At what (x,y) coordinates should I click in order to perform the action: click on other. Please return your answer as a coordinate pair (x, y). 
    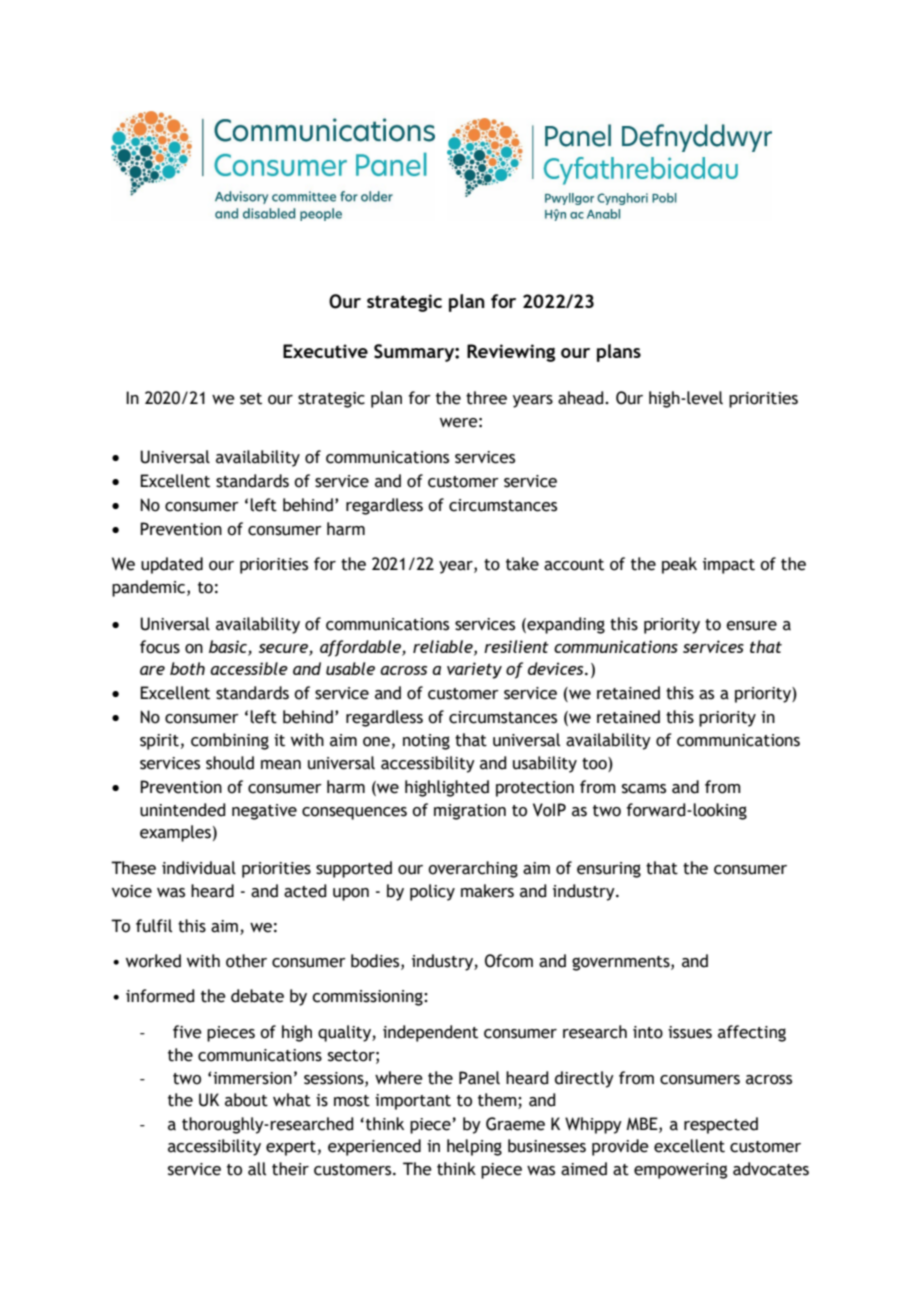
    Looking at the image, I should click on (246, 961).
